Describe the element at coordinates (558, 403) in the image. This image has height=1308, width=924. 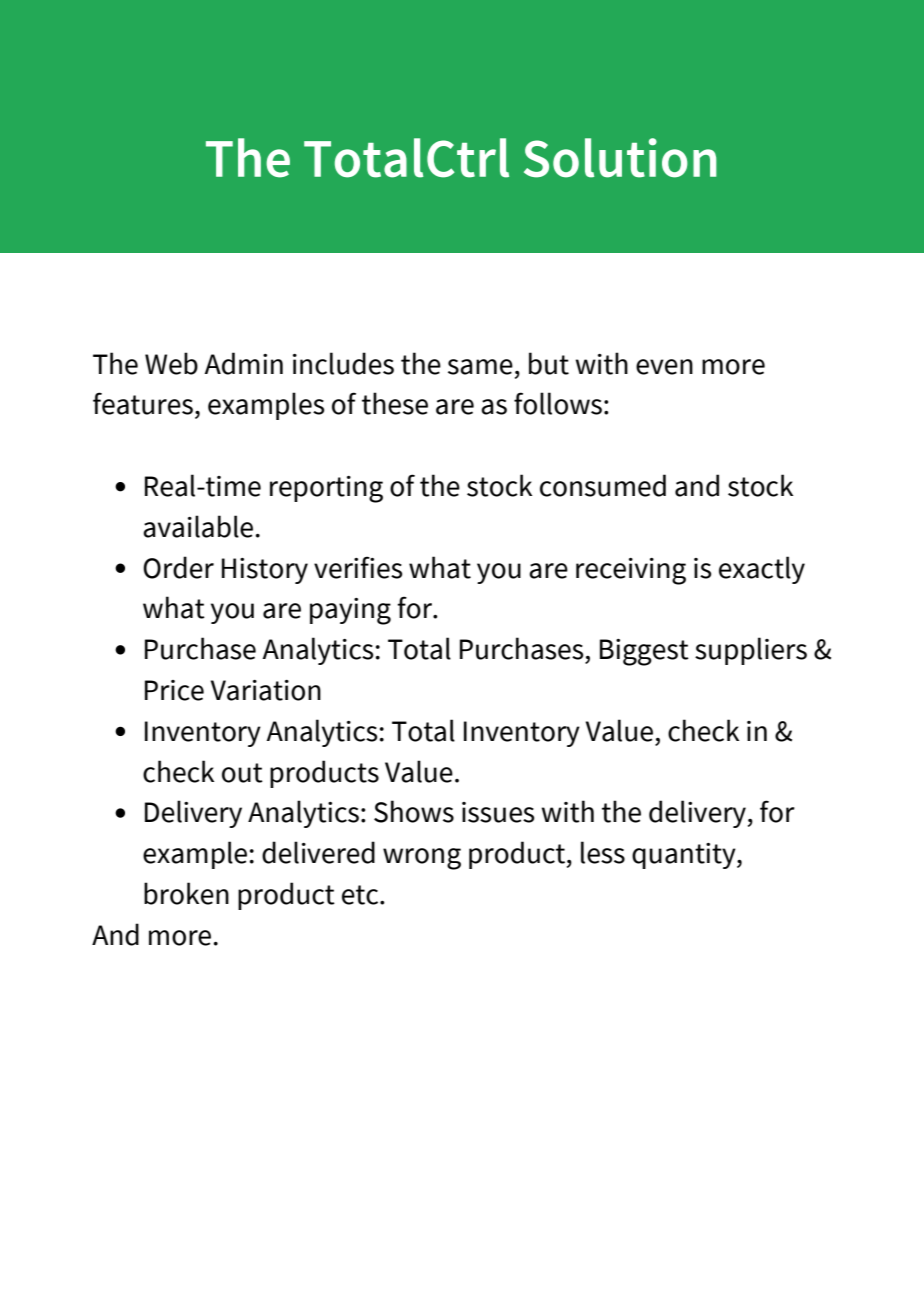
I see `follows` at that location.
